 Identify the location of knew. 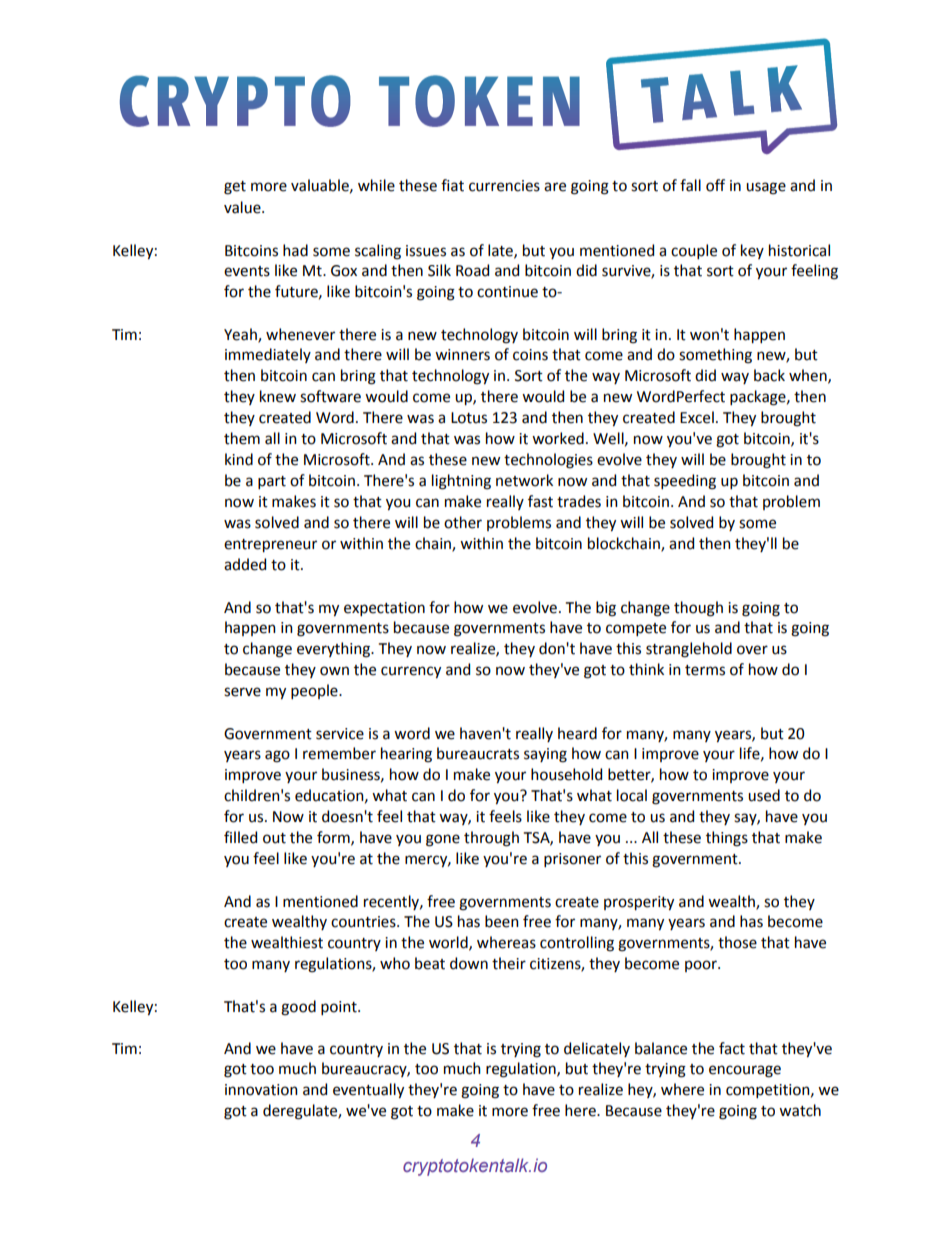
(278, 396).
